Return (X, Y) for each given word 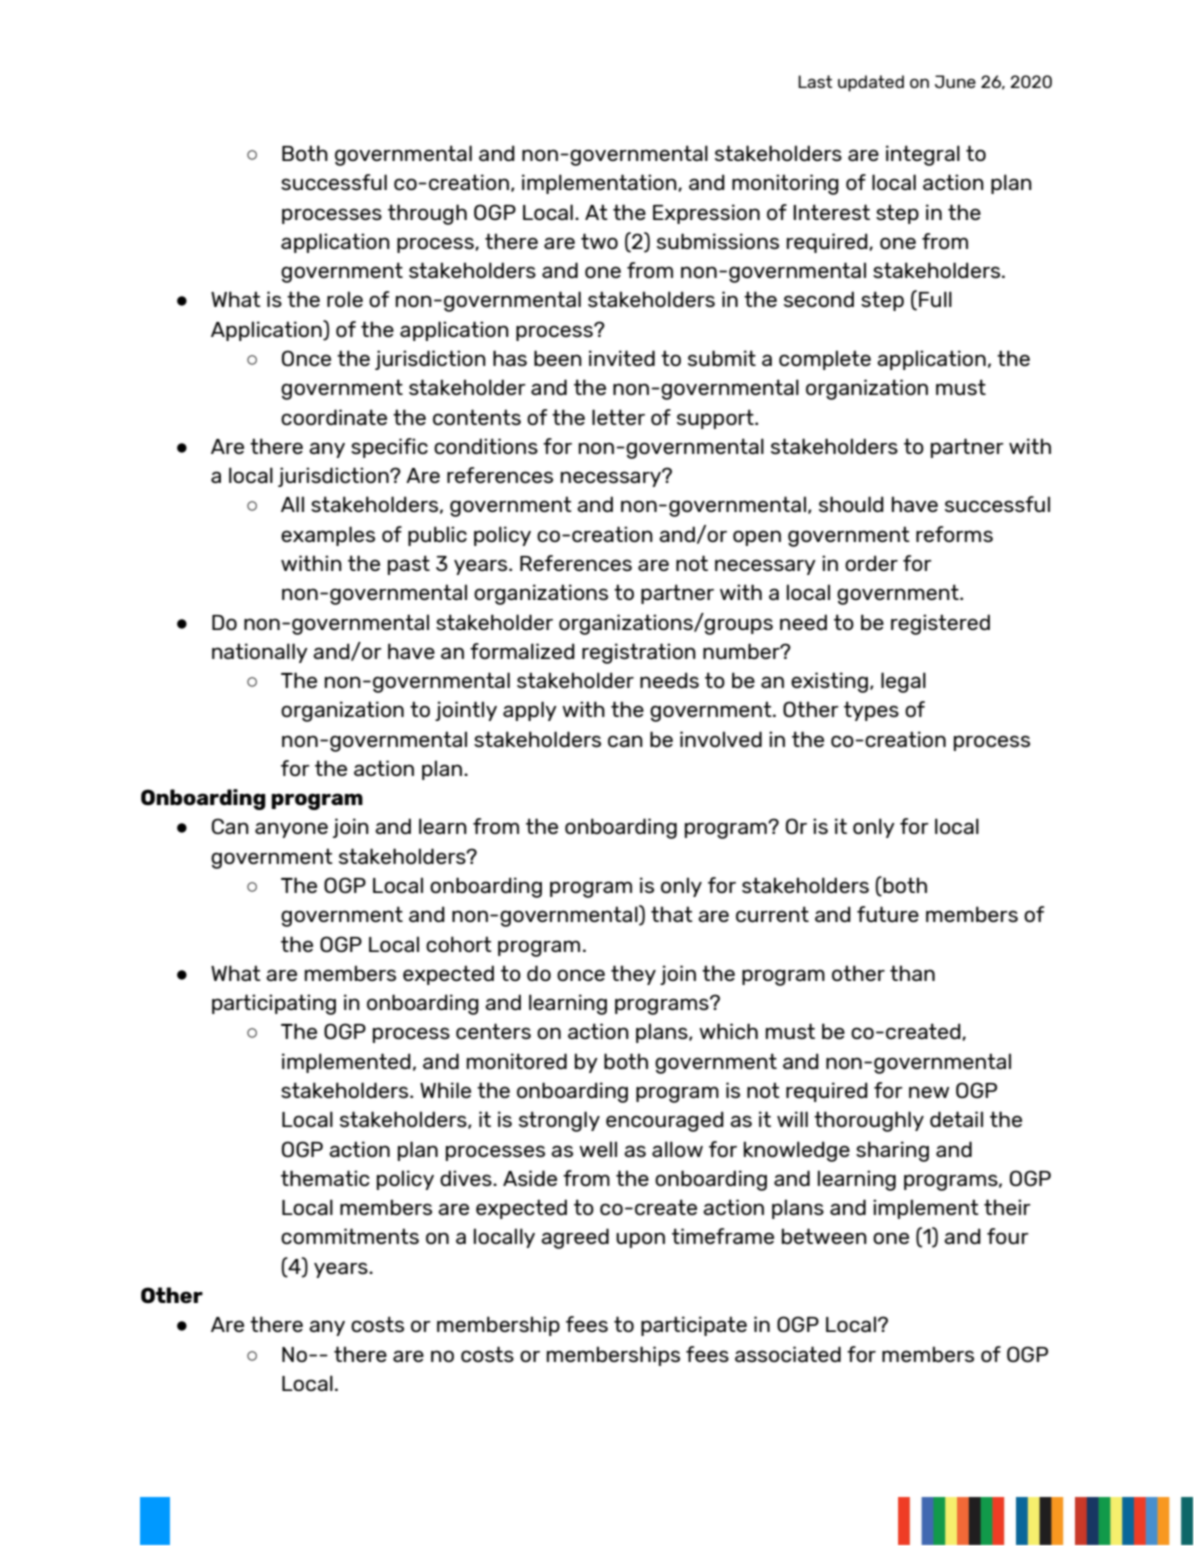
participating (274, 1004)
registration (639, 653)
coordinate (334, 417)
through (427, 214)
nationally (260, 653)
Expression (706, 214)
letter (618, 417)
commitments (350, 1236)
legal (903, 682)
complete (825, 360)
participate (694, 1326)
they (633, 975)
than (912, 973)
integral (923, 155)
